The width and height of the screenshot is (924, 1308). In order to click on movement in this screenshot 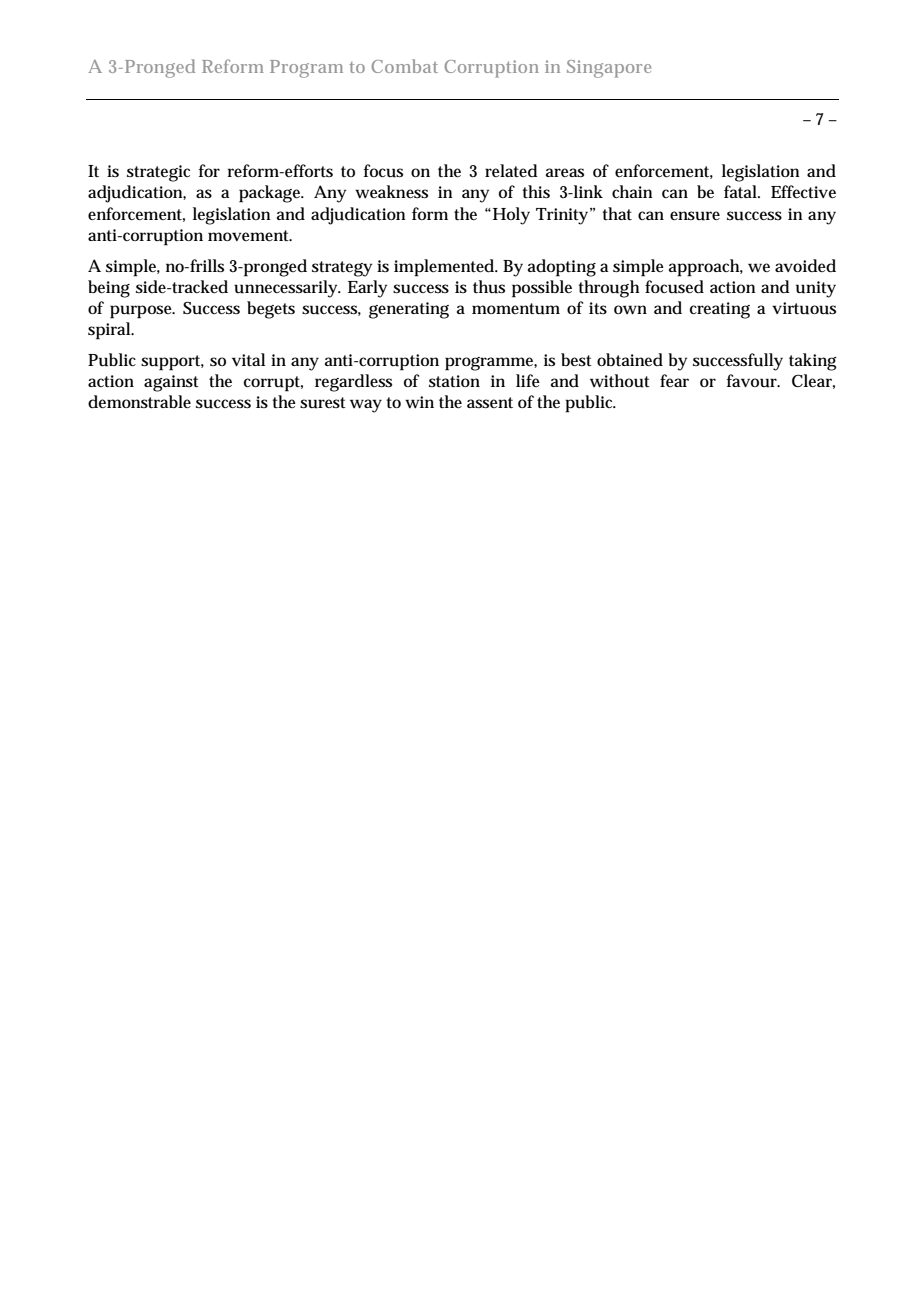, I will do `click(250, 236)`.
